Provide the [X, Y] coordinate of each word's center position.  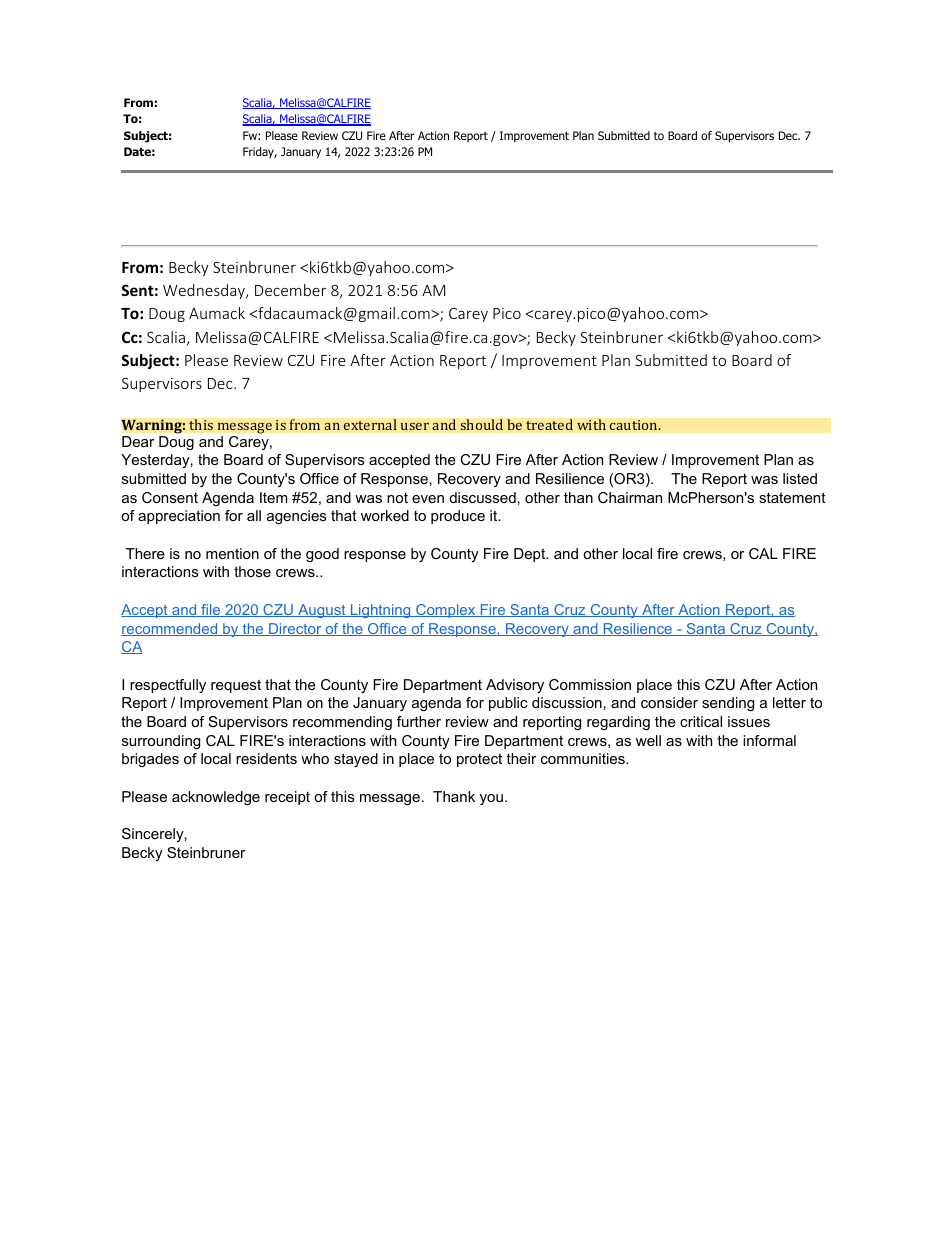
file [211, 610]
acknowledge [216, 798]
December [290, 290]
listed [800, 478]
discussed [482, 497]
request [236, 686]
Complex [446, 611]
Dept [531, 555]
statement [792, 497]
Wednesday [205, 291]
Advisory [515, 686]
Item [273, 497]
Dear [138, 441]
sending [728, 704]
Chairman [630, 497]
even [428, 499]
